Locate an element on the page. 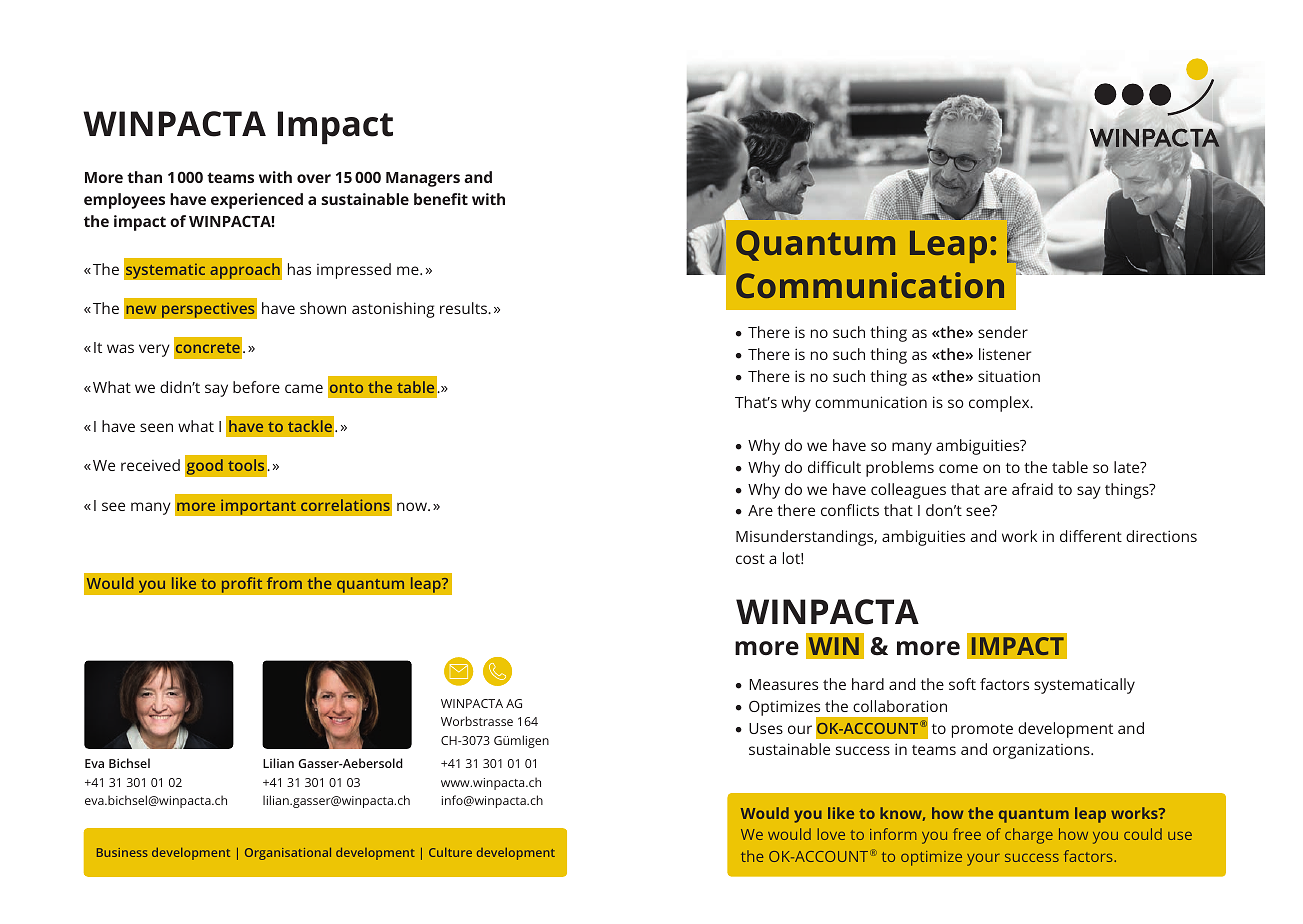  experienced is located at coordinates (257, 201).
